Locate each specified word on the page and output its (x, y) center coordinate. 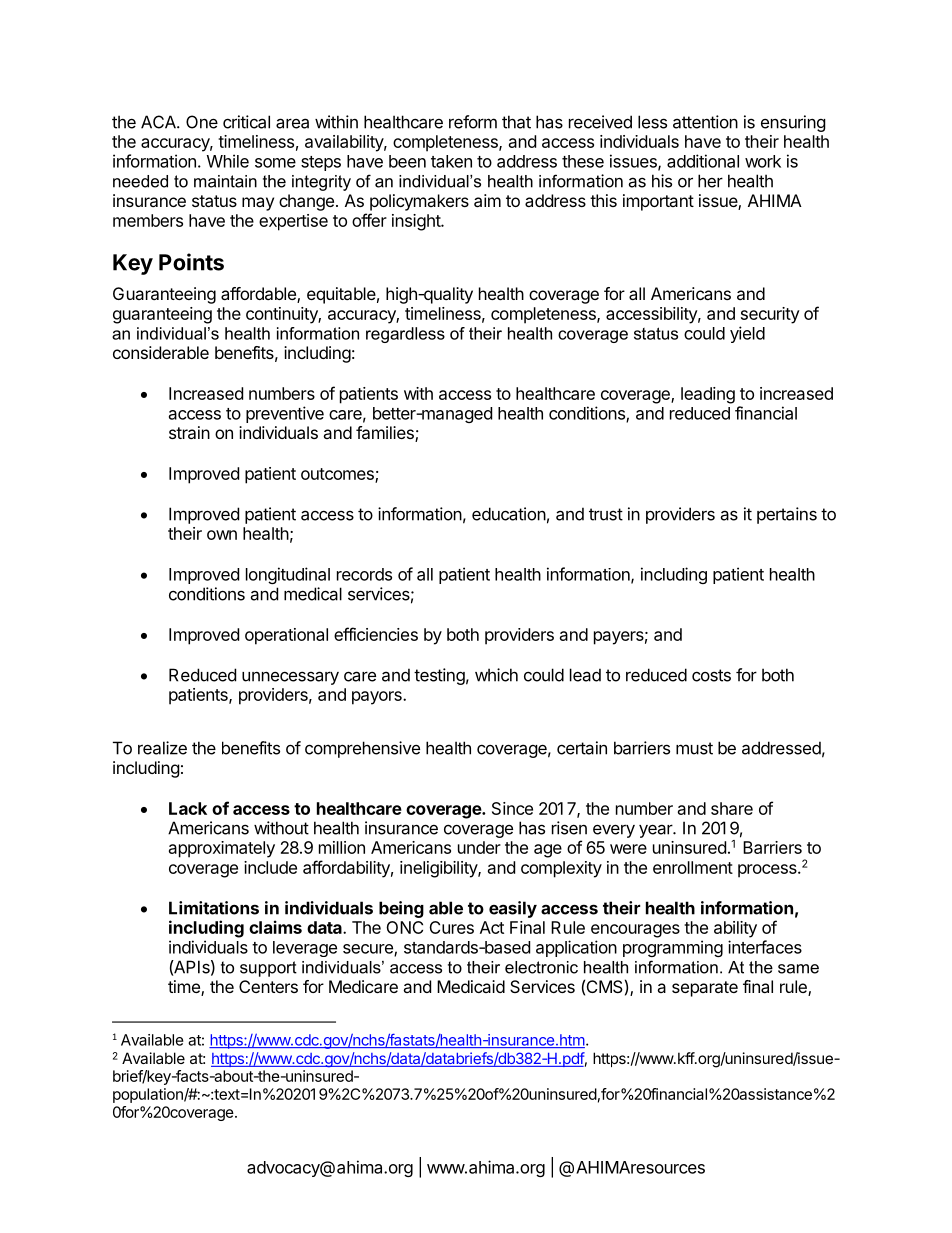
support (268, 969)
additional (703, 161)
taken (451, 161)
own (222, 535)
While (228, 161)
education (509, 514)
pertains (787, 515)
